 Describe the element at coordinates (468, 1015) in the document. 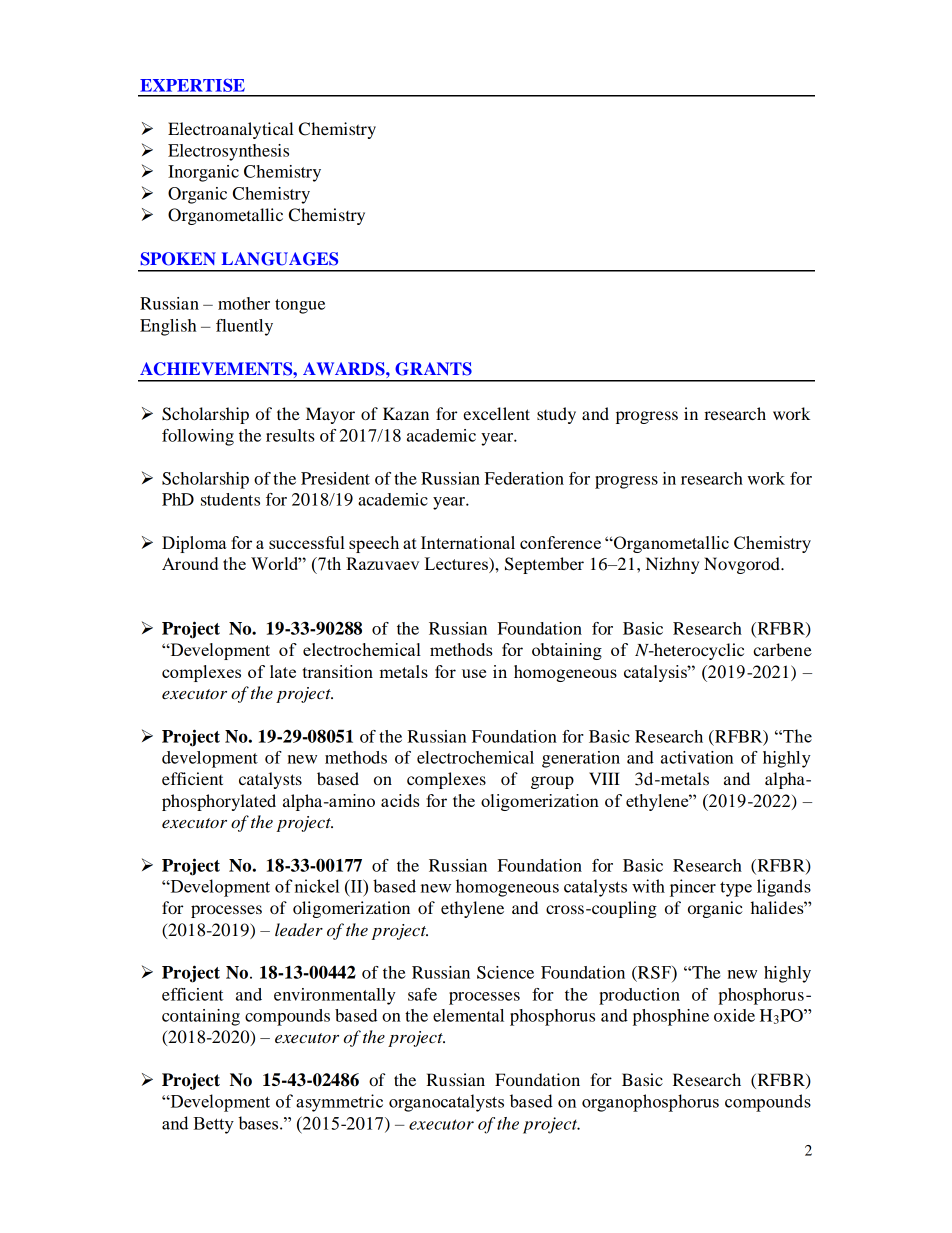

I see `elemental` at that location.
